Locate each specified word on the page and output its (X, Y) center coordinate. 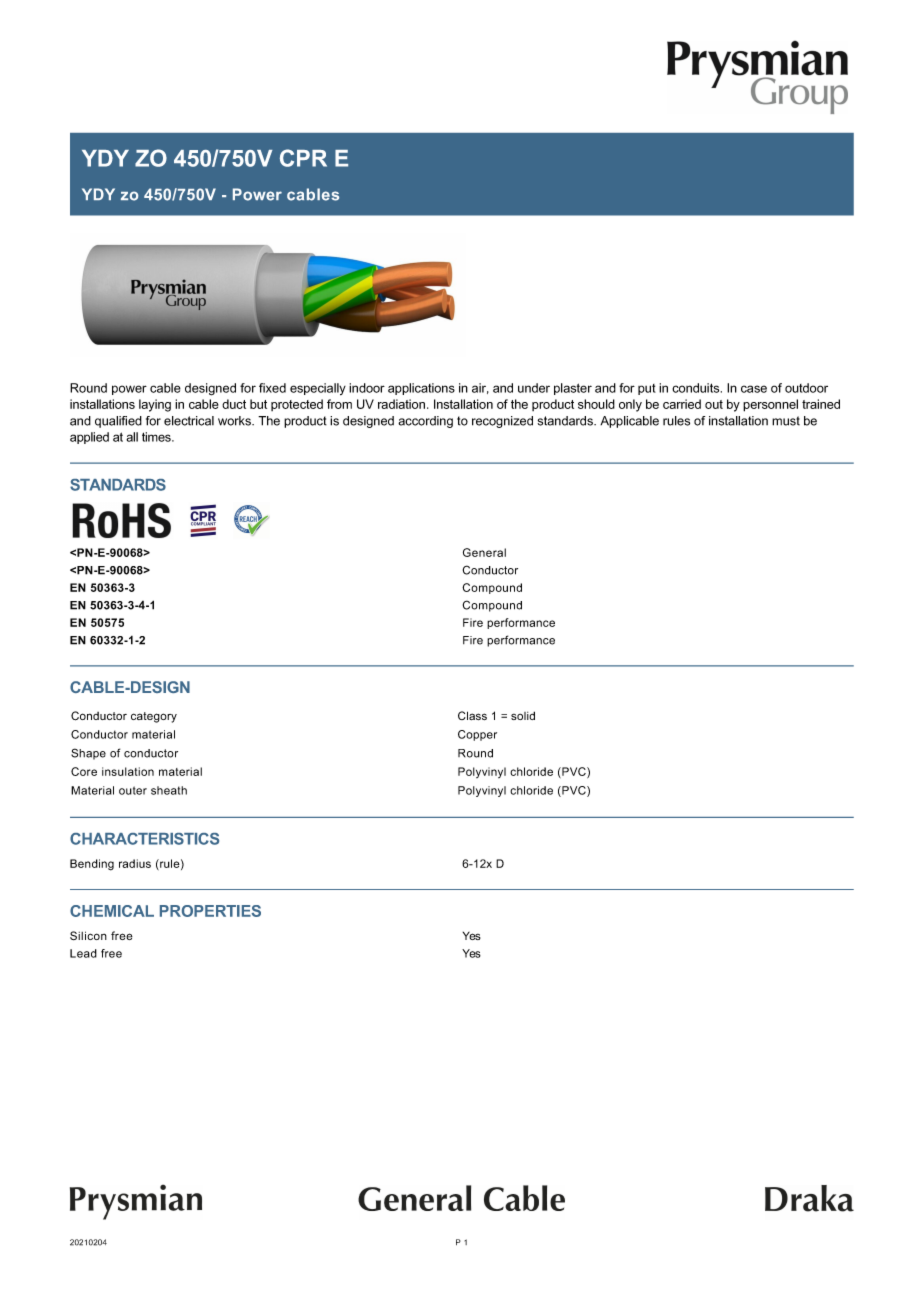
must (786, 421)
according (425, 422)
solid (523, 715)
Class (472, 715)
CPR (303, 158)
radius (135, 863)
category (154, 717)
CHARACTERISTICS (144, 839)
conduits (697, 388)
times (157, 437)
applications (421, 389)
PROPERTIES (210, 911)
